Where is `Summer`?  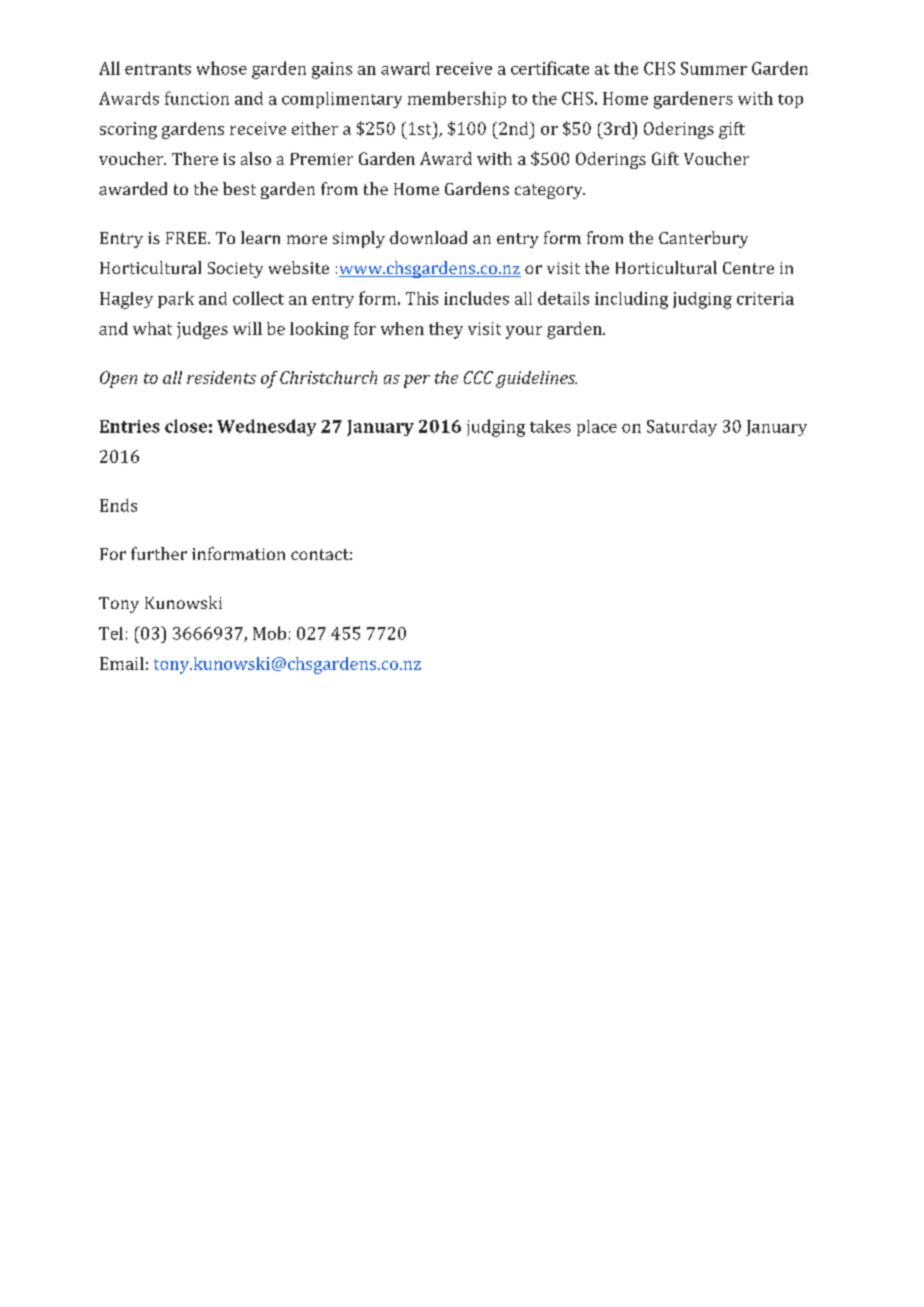 Summer is located at coordinates (714, 68).
